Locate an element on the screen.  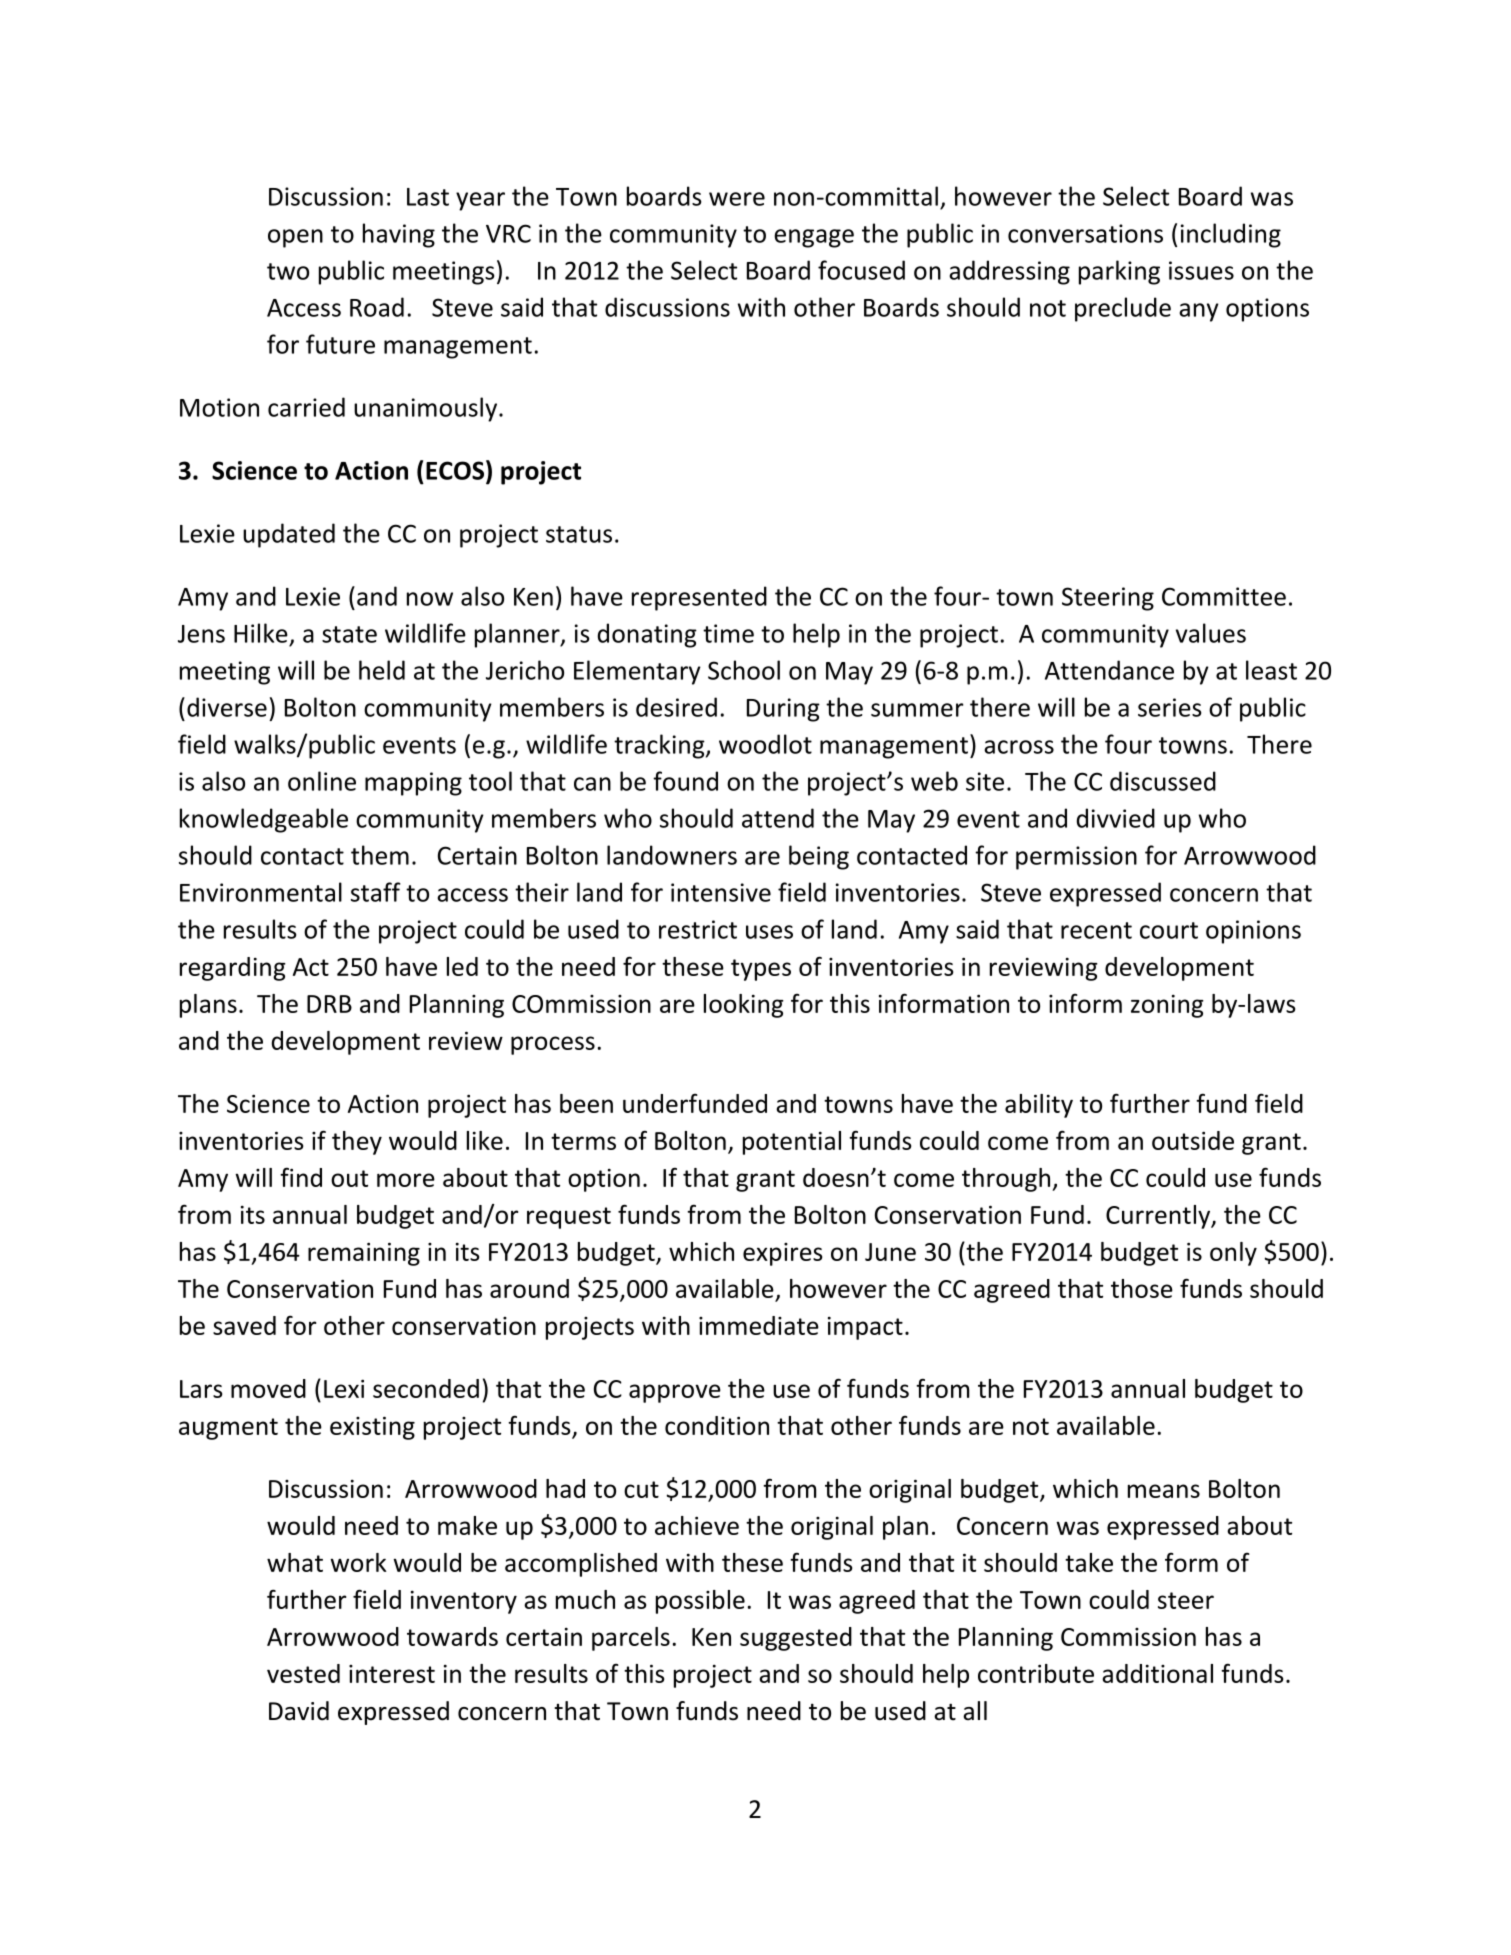
court is located at coordinates (1169, 930).
